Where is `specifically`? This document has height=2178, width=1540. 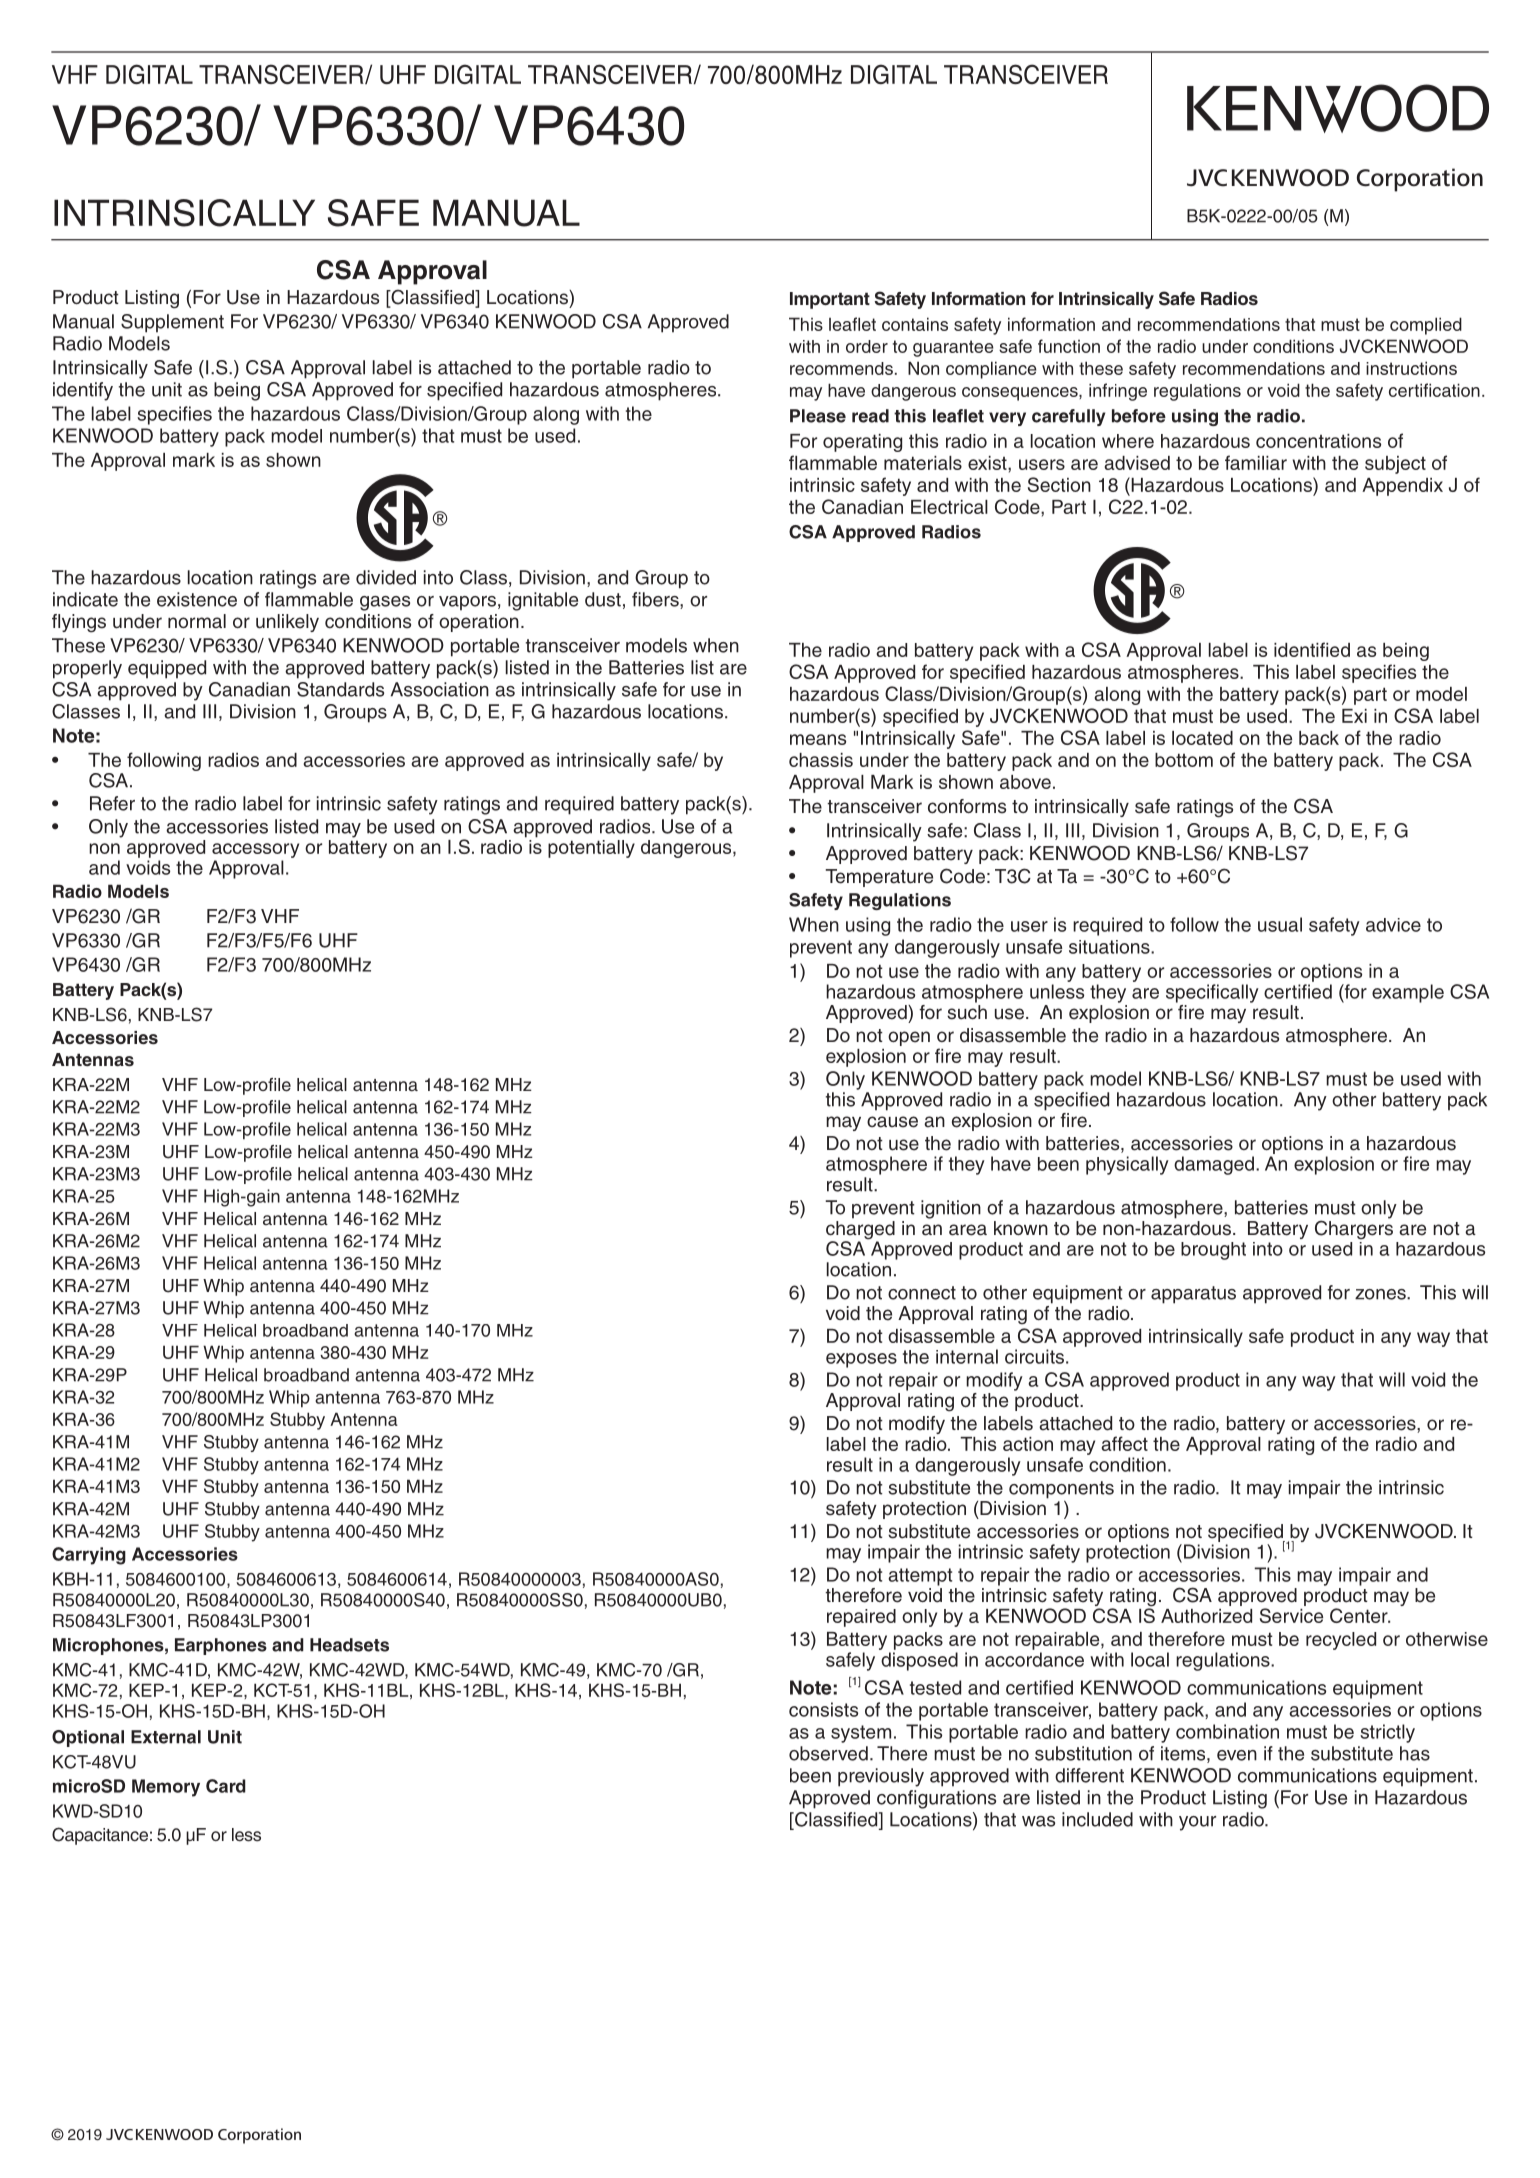 specifically is located at coordinates (1212, 993).
